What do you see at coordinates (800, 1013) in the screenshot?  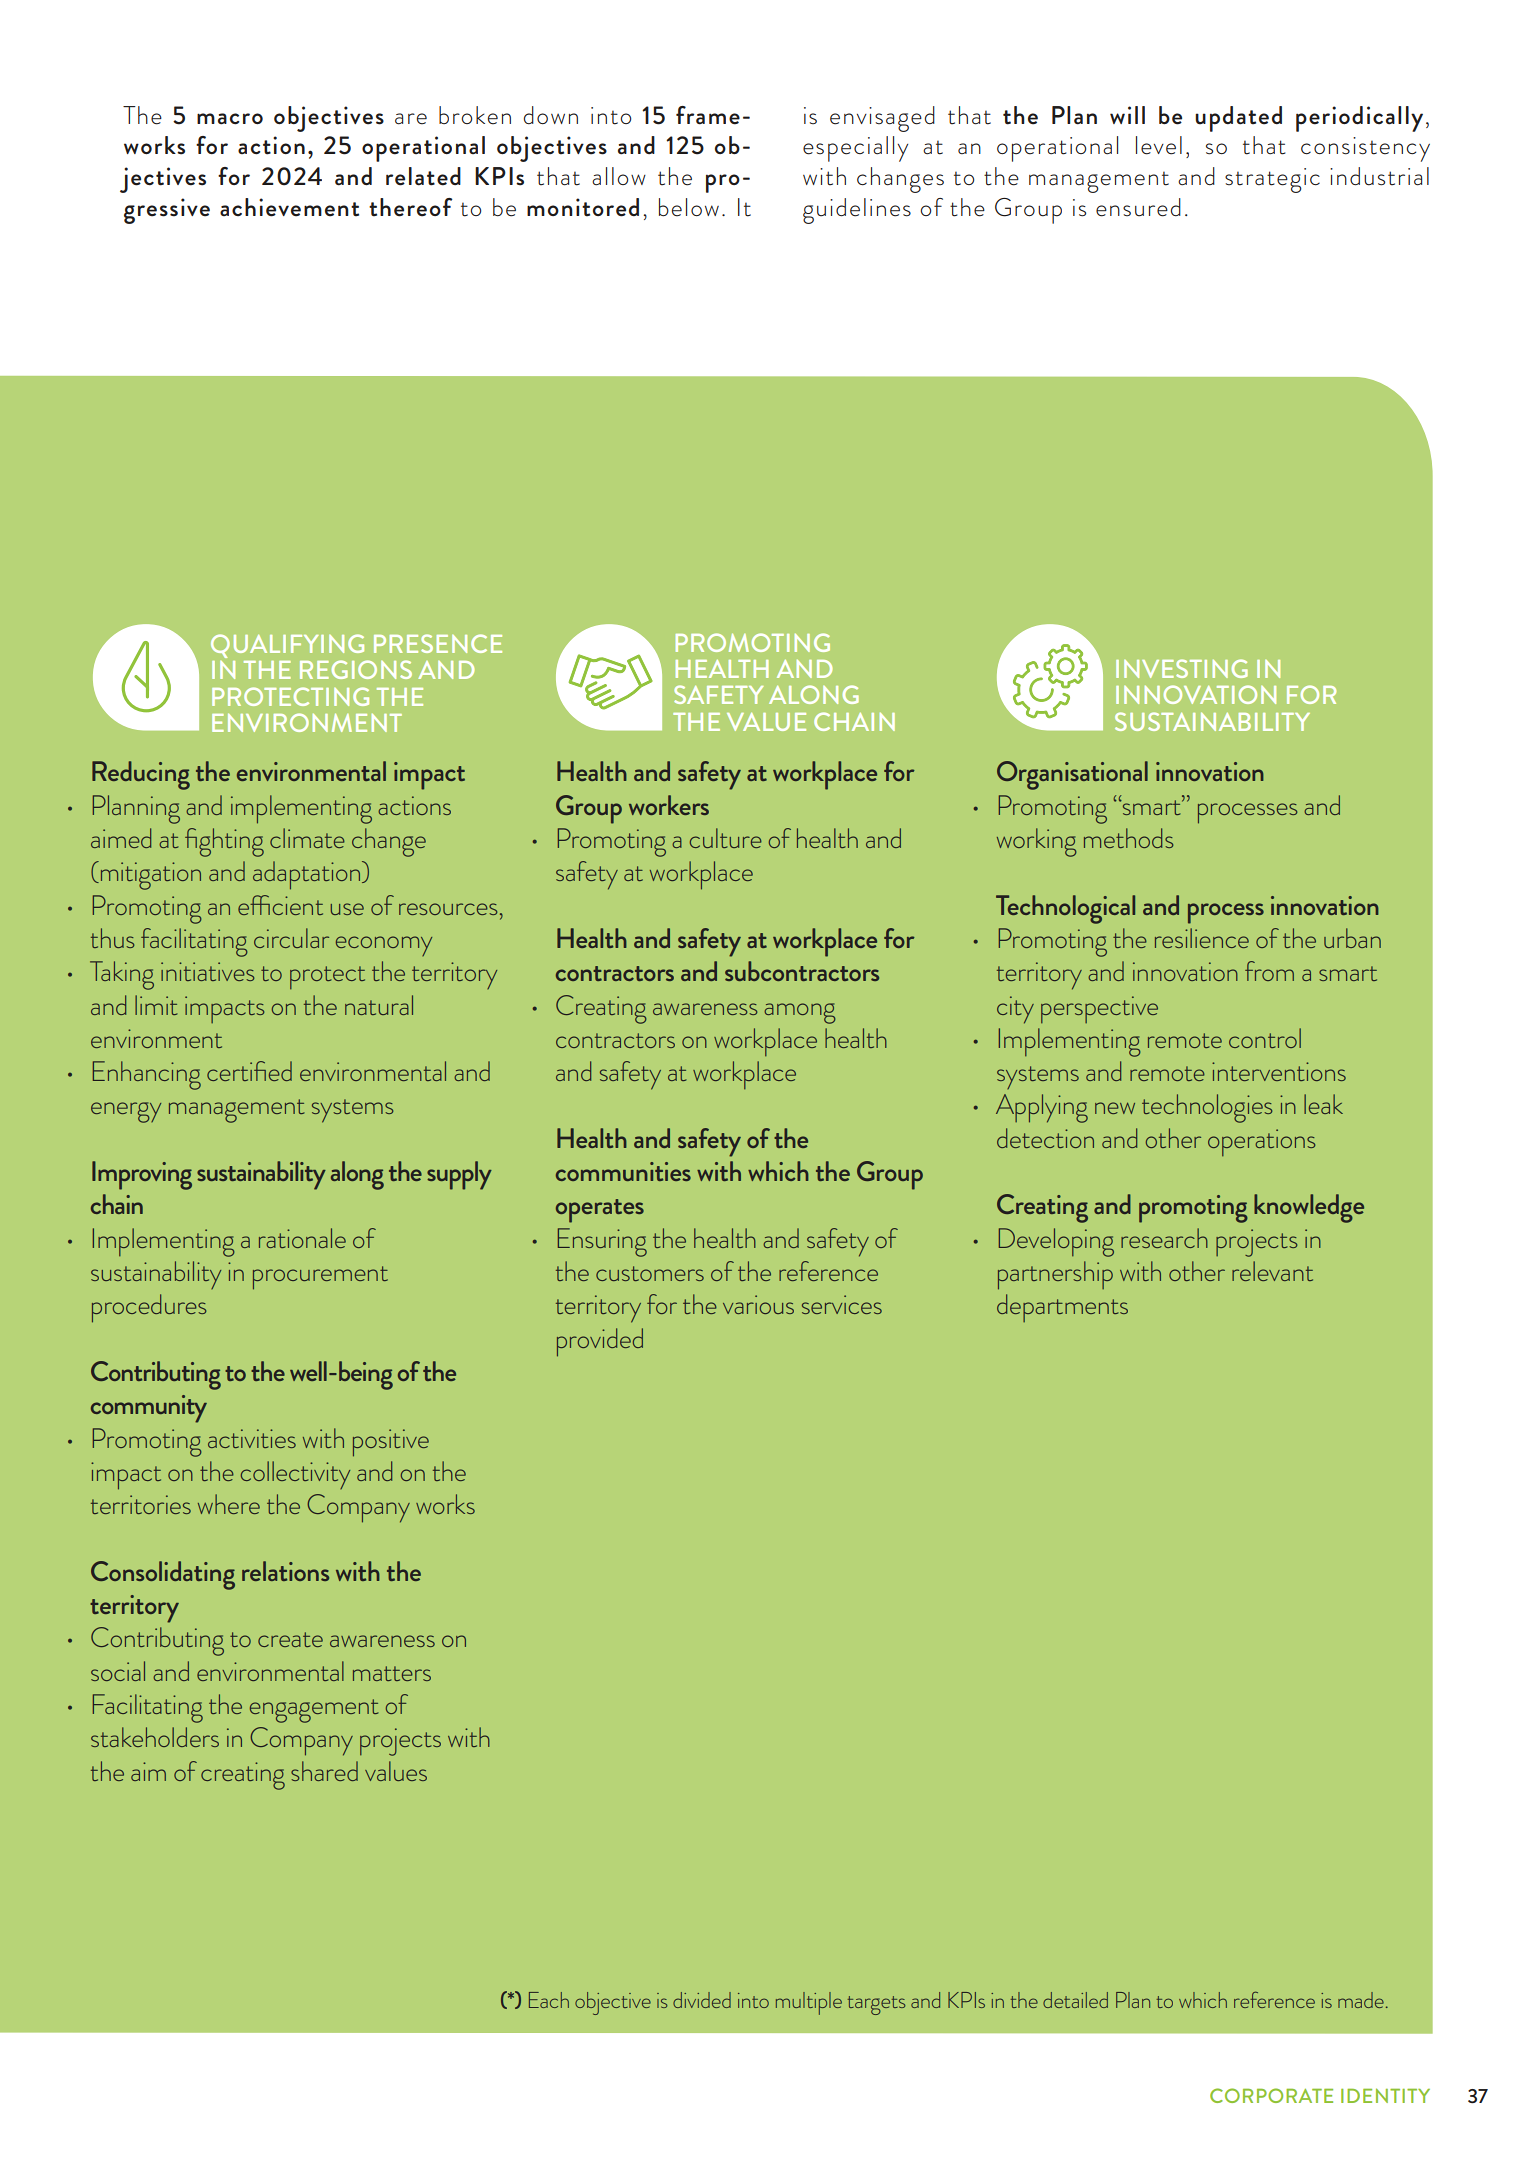 I see `among` at bounding box center [800, 1013].
